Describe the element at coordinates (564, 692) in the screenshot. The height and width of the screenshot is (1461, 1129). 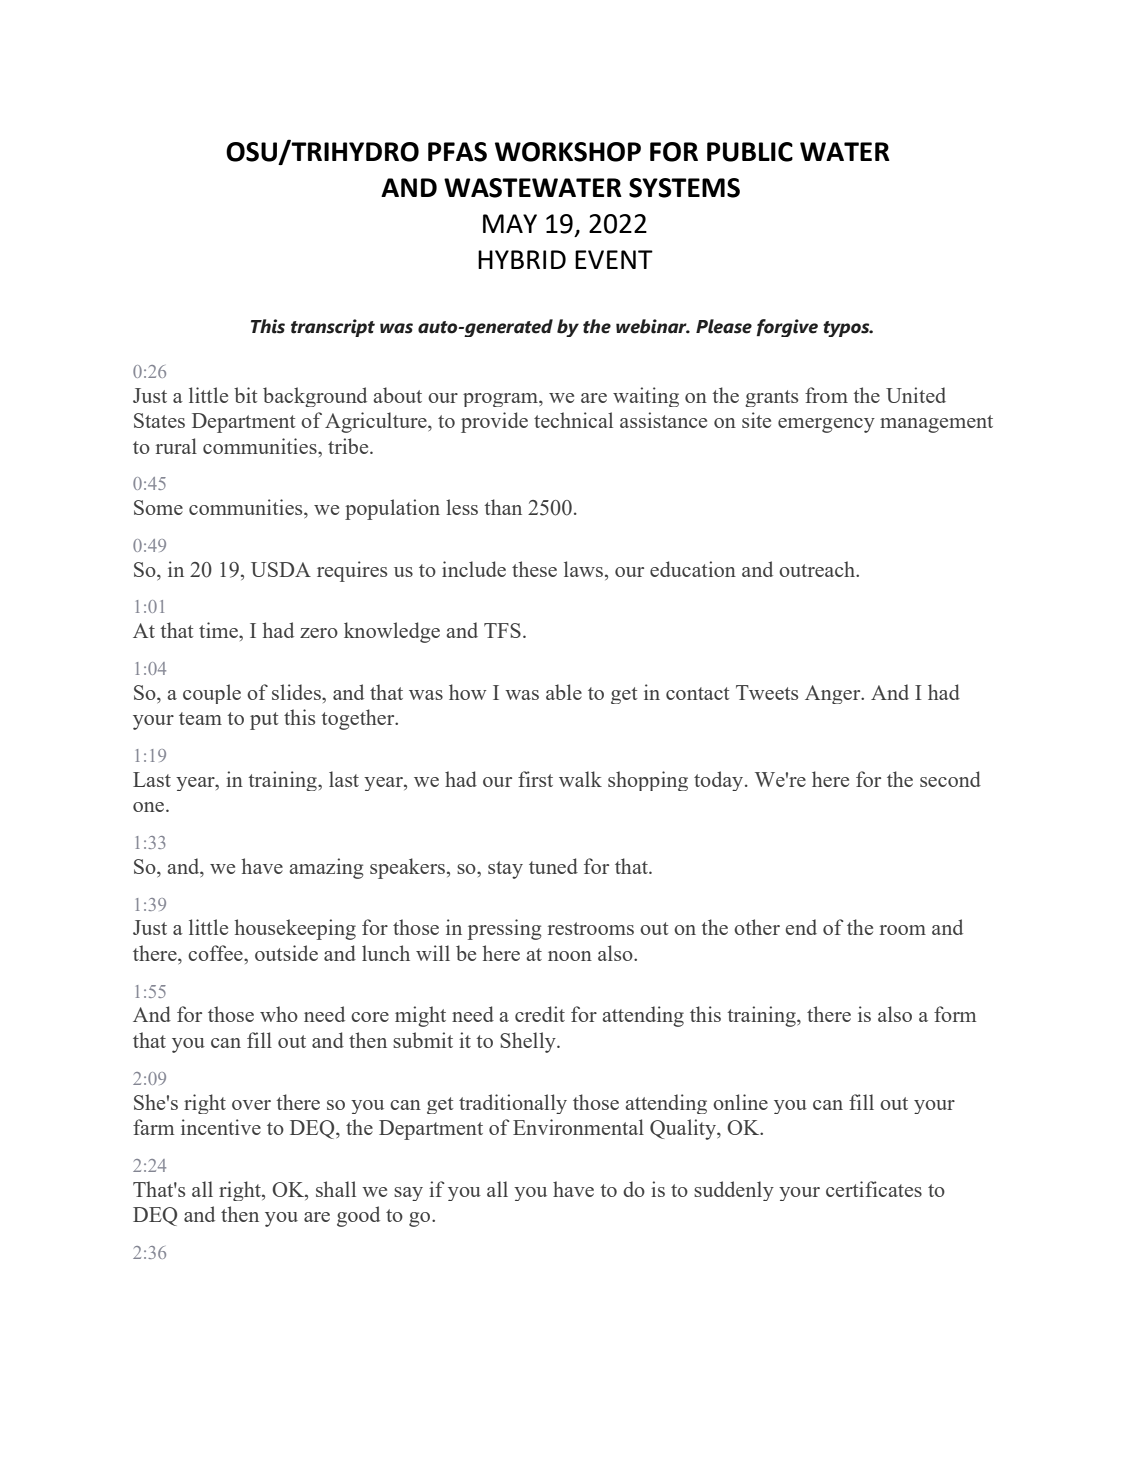
I see `able` at that location.
